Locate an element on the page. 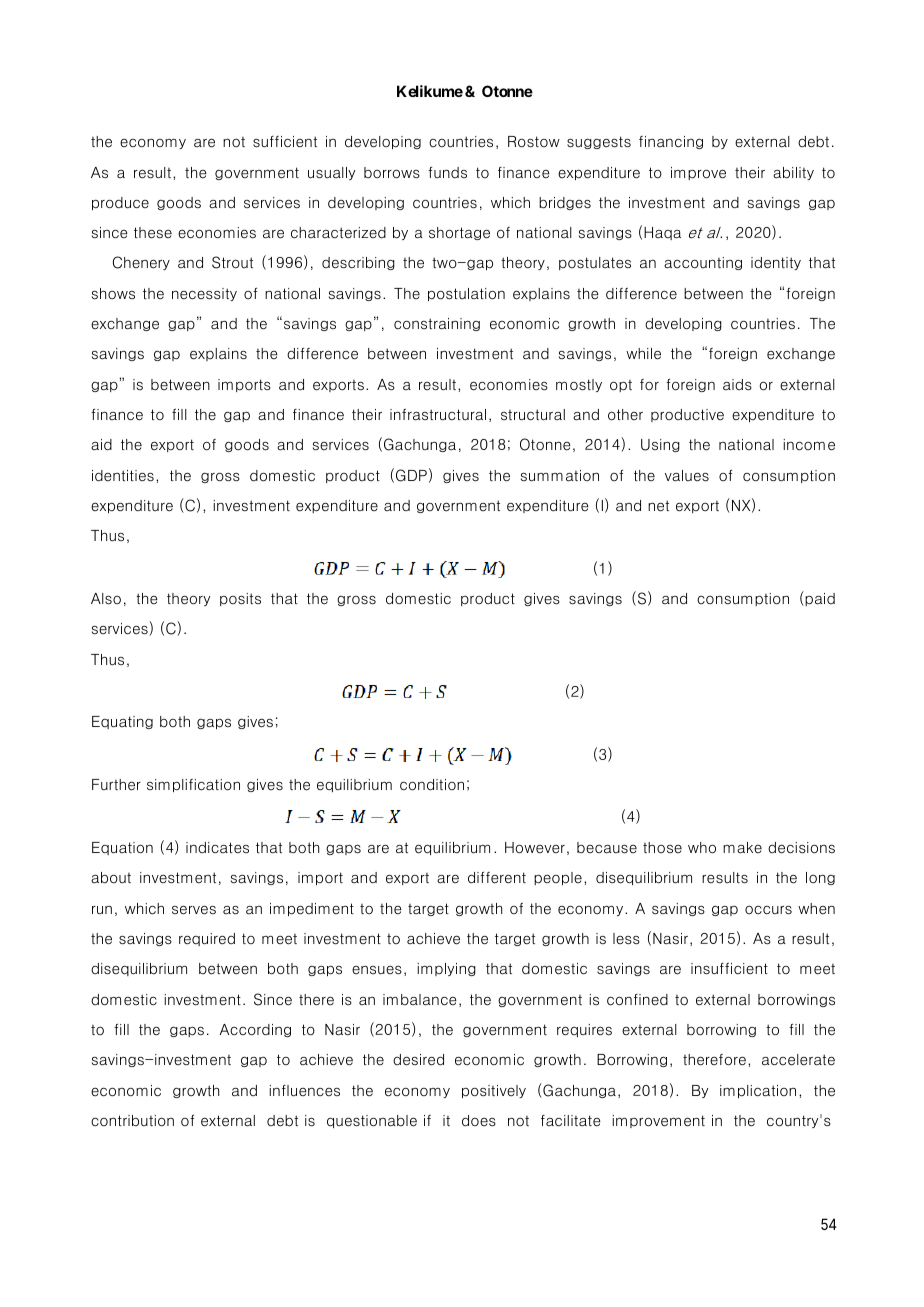 The height and width of the image is (1307, 924). positively is located at coordinates (494, 1091).
